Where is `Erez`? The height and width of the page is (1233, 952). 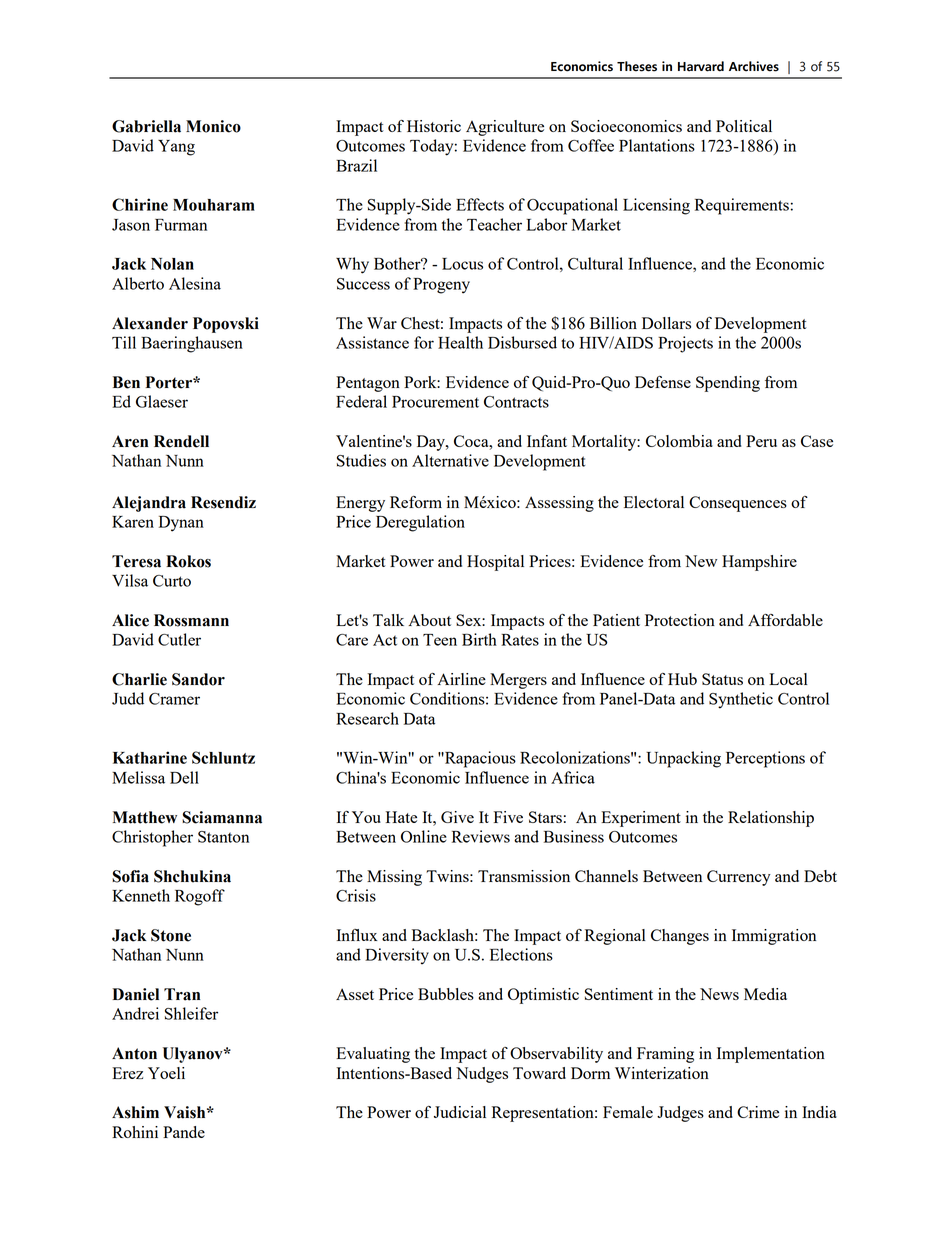
Erez is located at coordinates (127, 1073).
